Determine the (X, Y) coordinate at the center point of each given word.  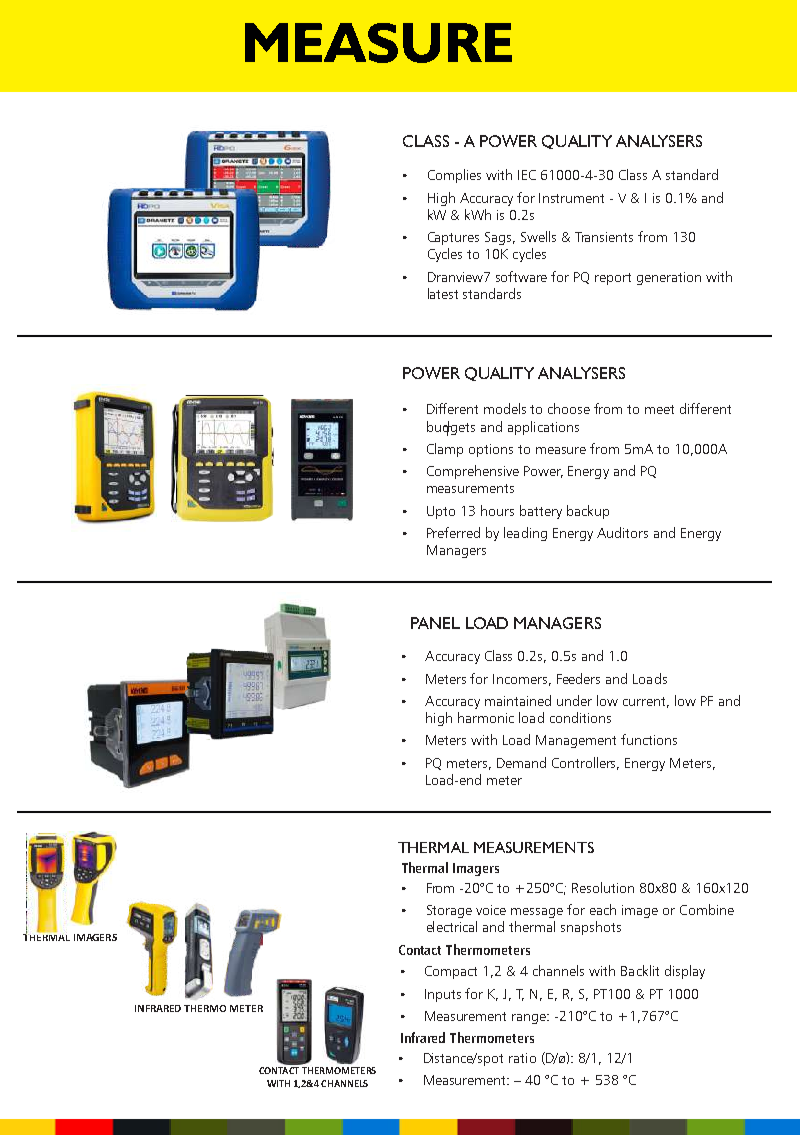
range (530, 1019)
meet (659, 409)
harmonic (486, 717)
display (685, 972)
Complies (454, 176)
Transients (604, 237)
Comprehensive (473, 472)
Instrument (571, 198)
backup (588, 512)
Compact (451, 972)
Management (576, 741)
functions (649, 739)
